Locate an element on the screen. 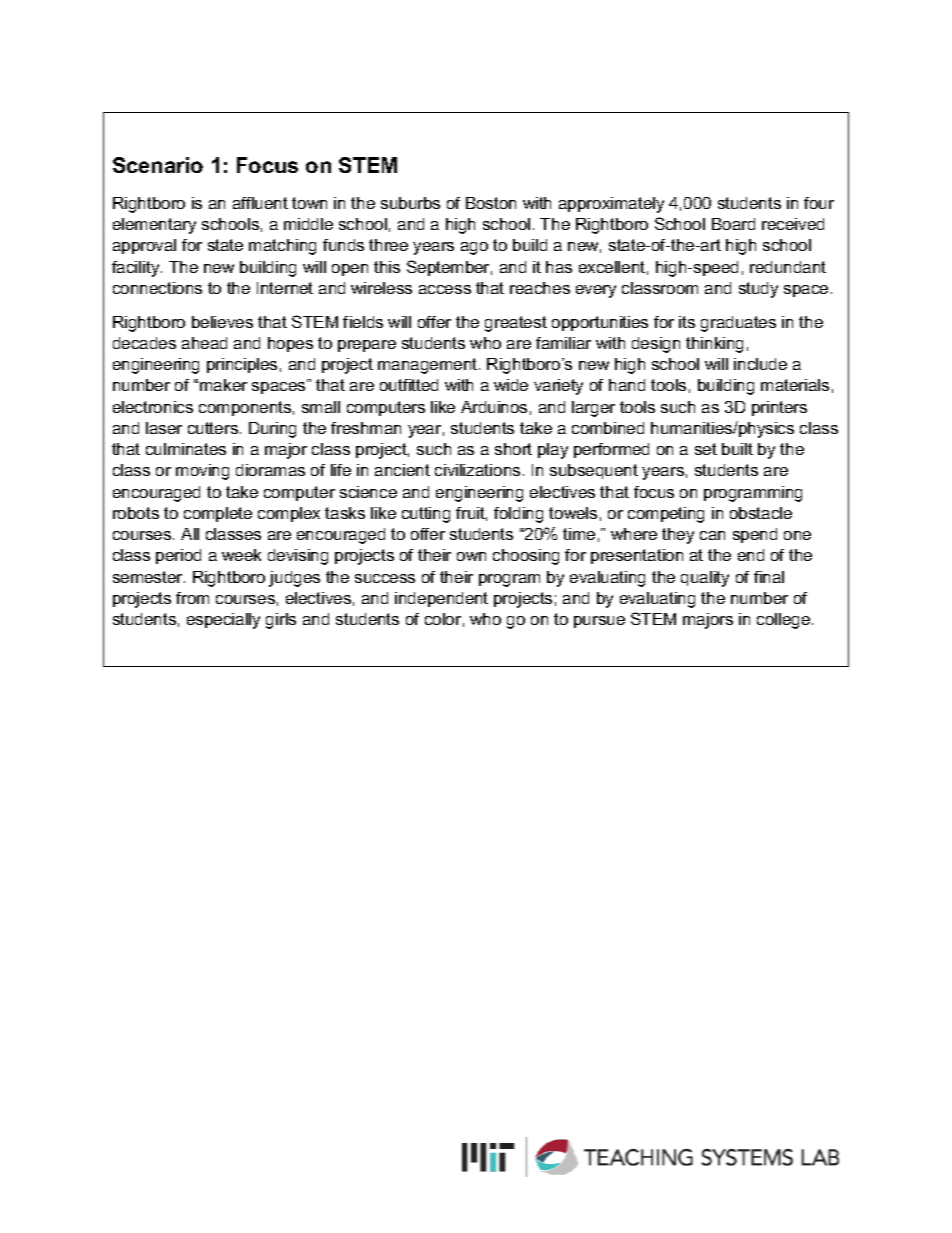  four is located at coordinates (819, 203).
